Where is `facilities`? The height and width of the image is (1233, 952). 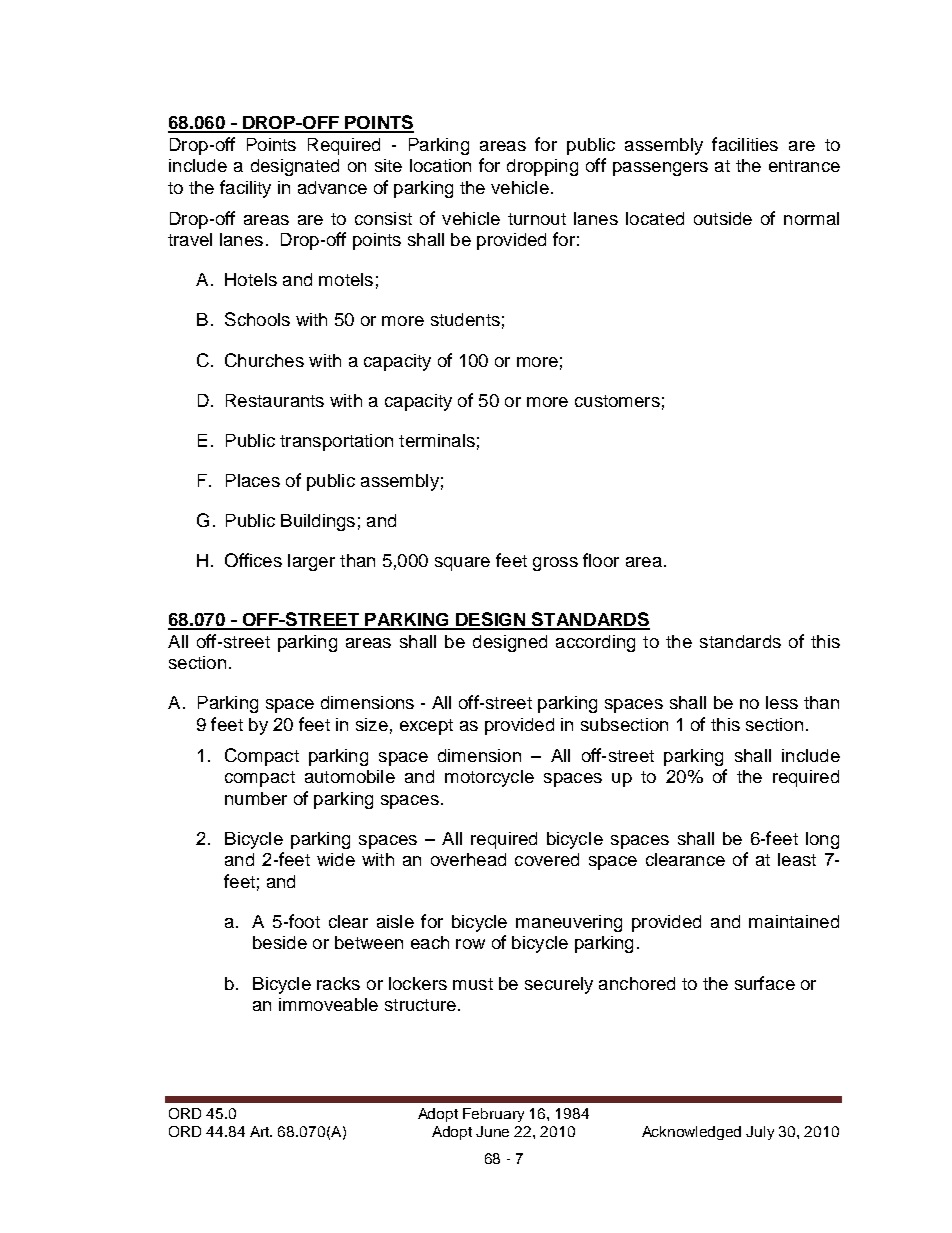 facilities is located at coordinates (745, 144).
